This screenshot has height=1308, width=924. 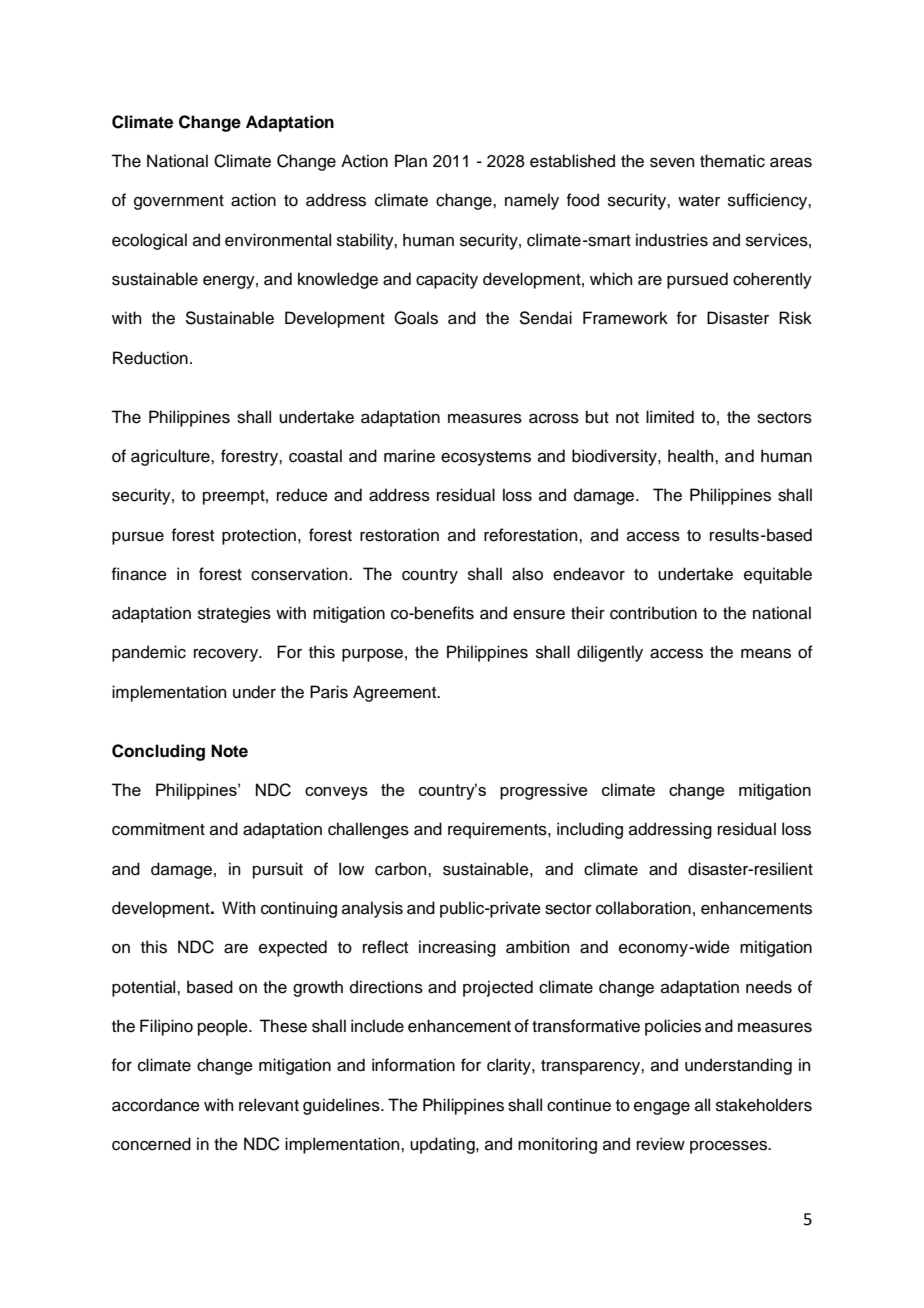 What do you see at coordinates (443, 1145) in the screenshot?
I see `updating` at bounding box center [443, 1145].
